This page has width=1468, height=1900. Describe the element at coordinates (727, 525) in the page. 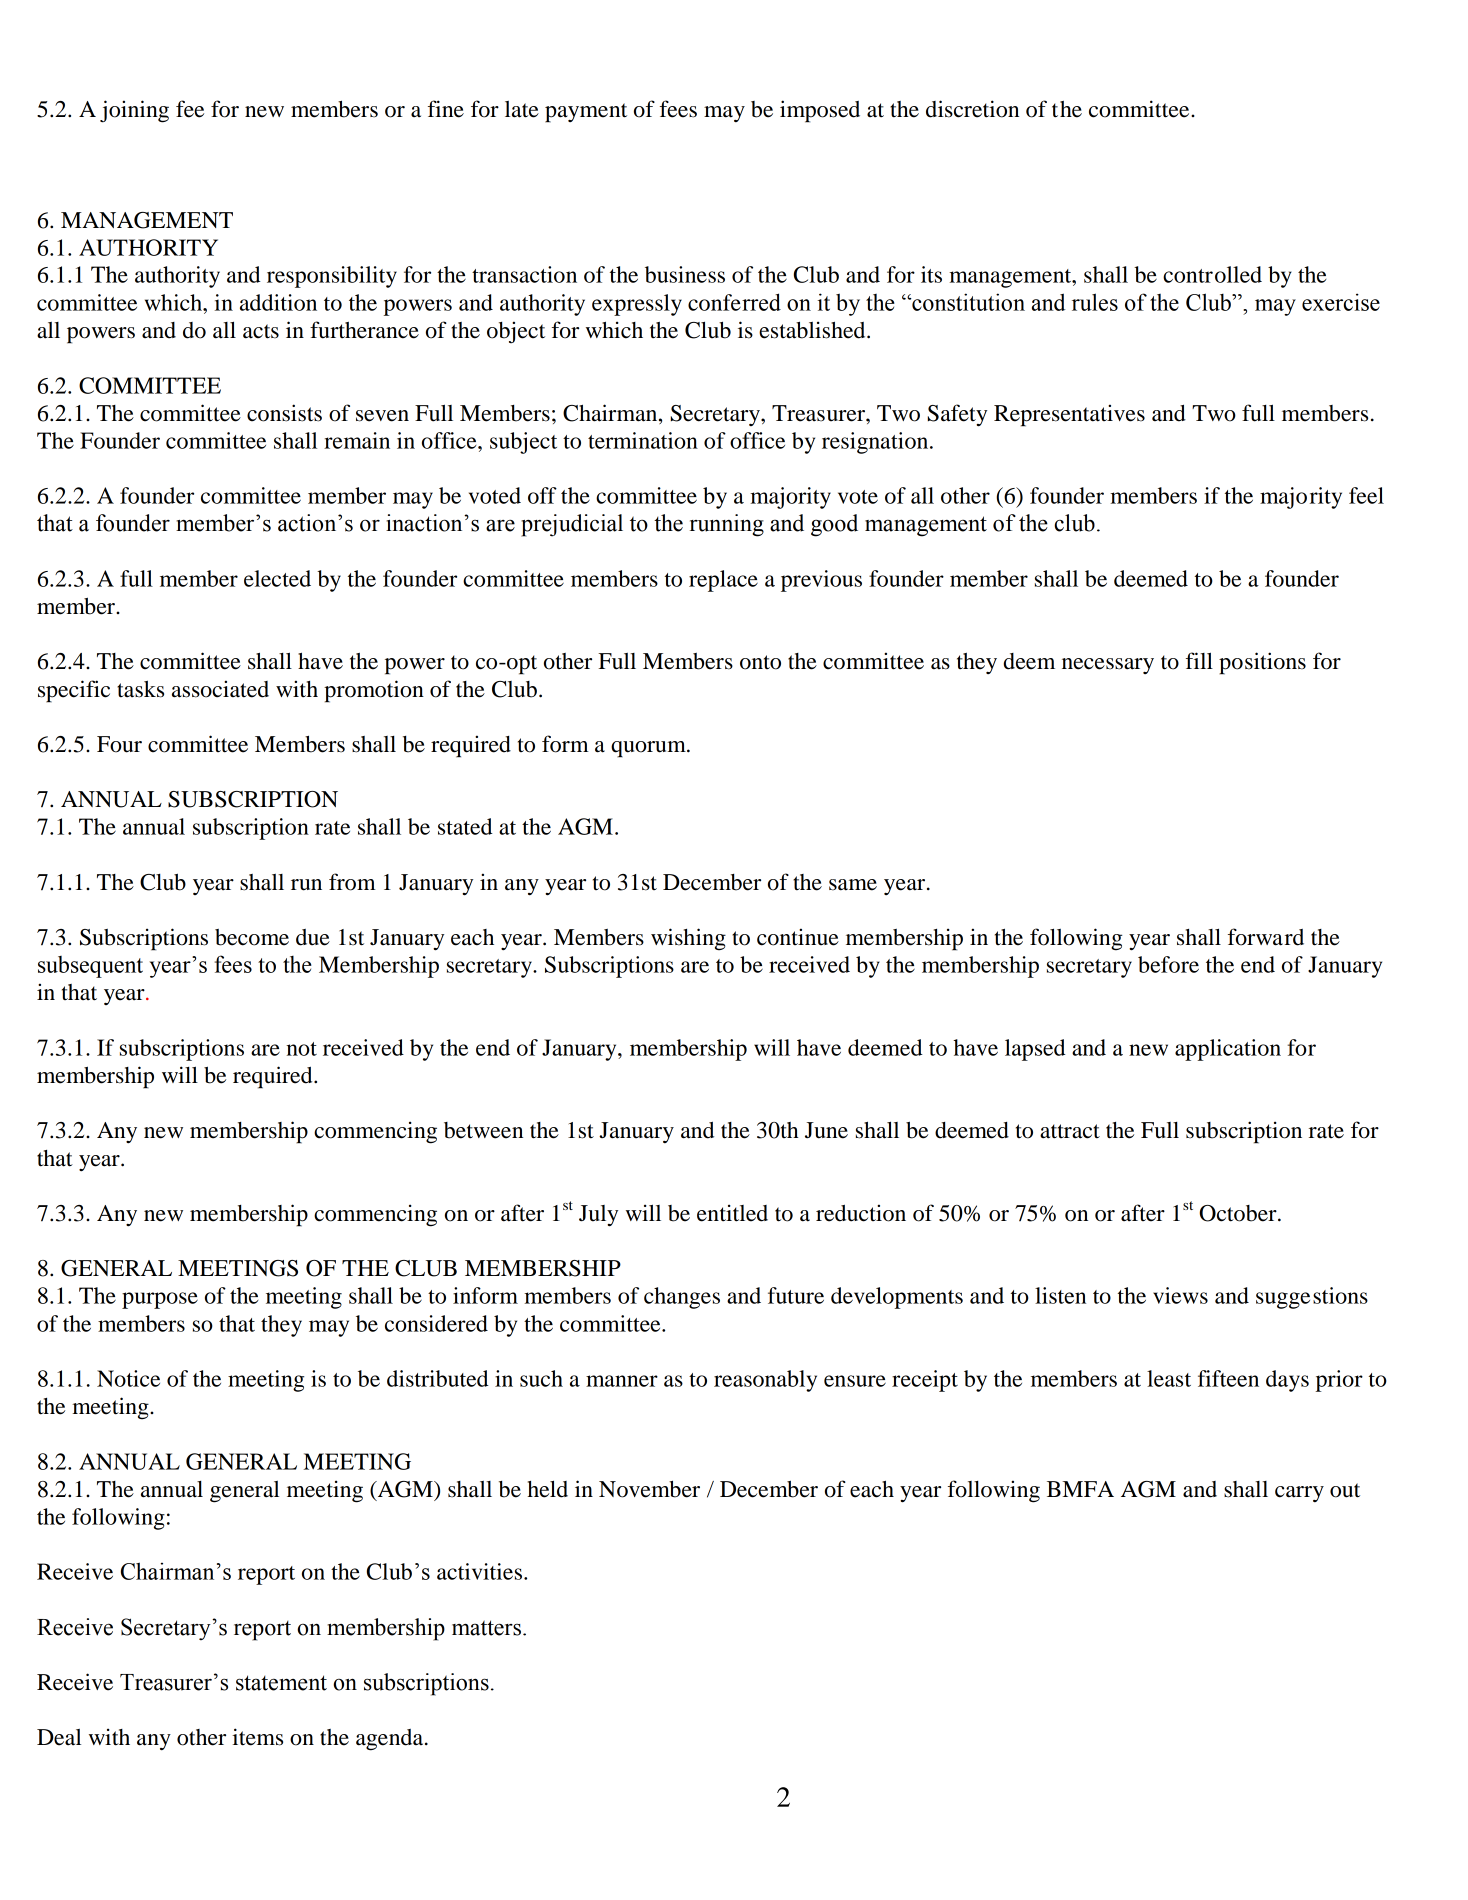

I see `running` at that location.
